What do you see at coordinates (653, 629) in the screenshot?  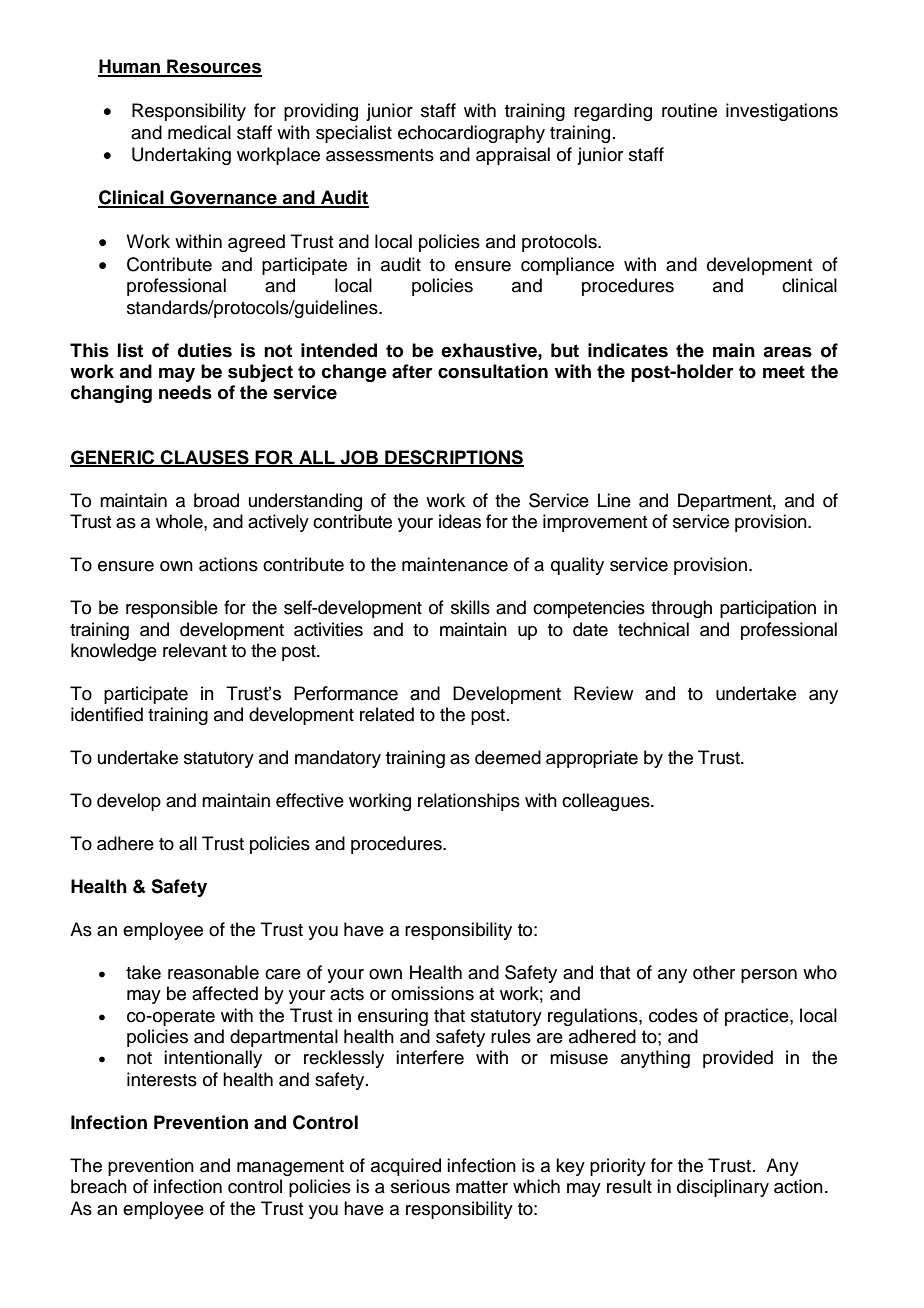 I see `technical` at bounding box center [653, 629].
